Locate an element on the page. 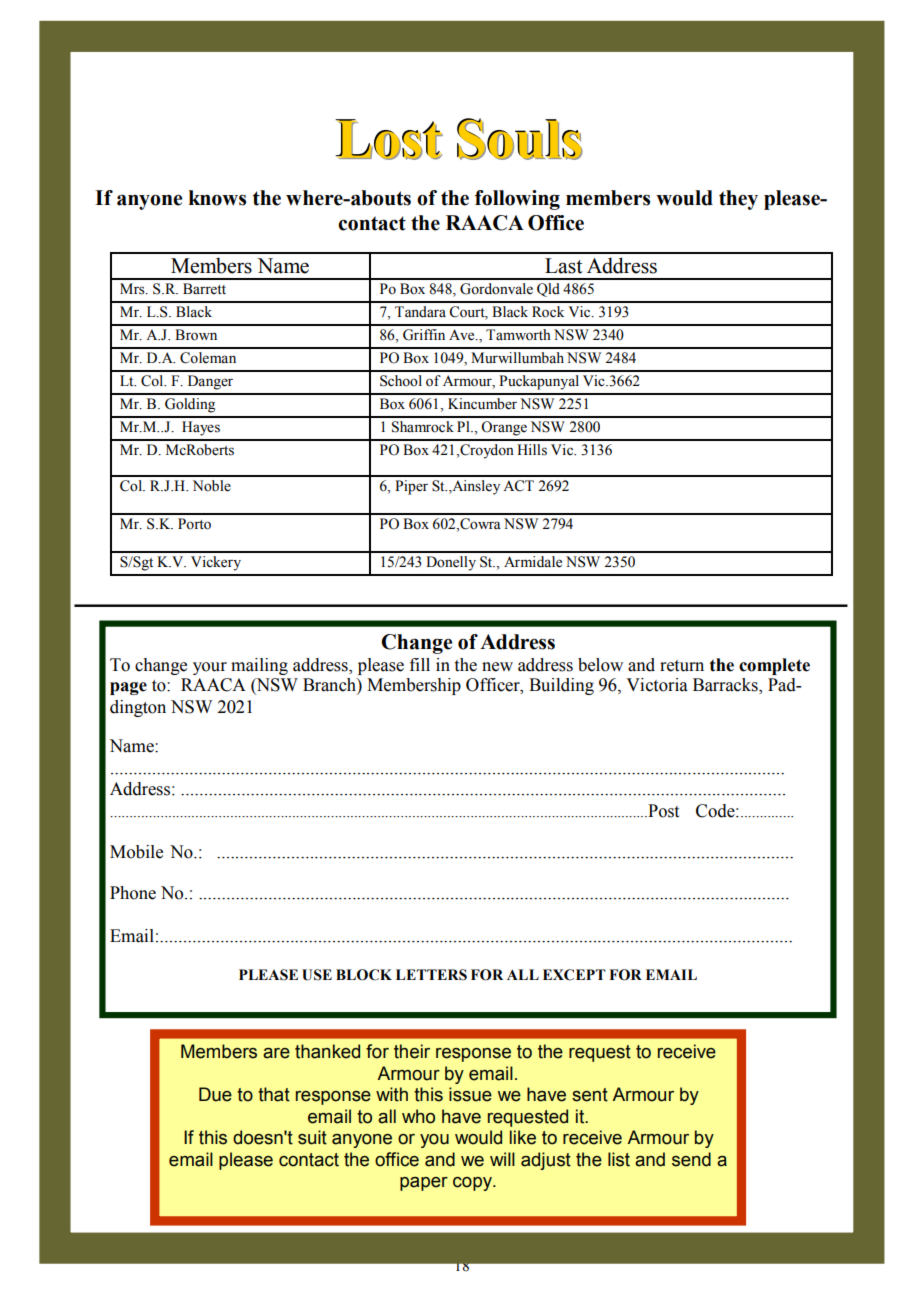 The image size is (924, 1308). knows is located at coordinates (217, 198).
